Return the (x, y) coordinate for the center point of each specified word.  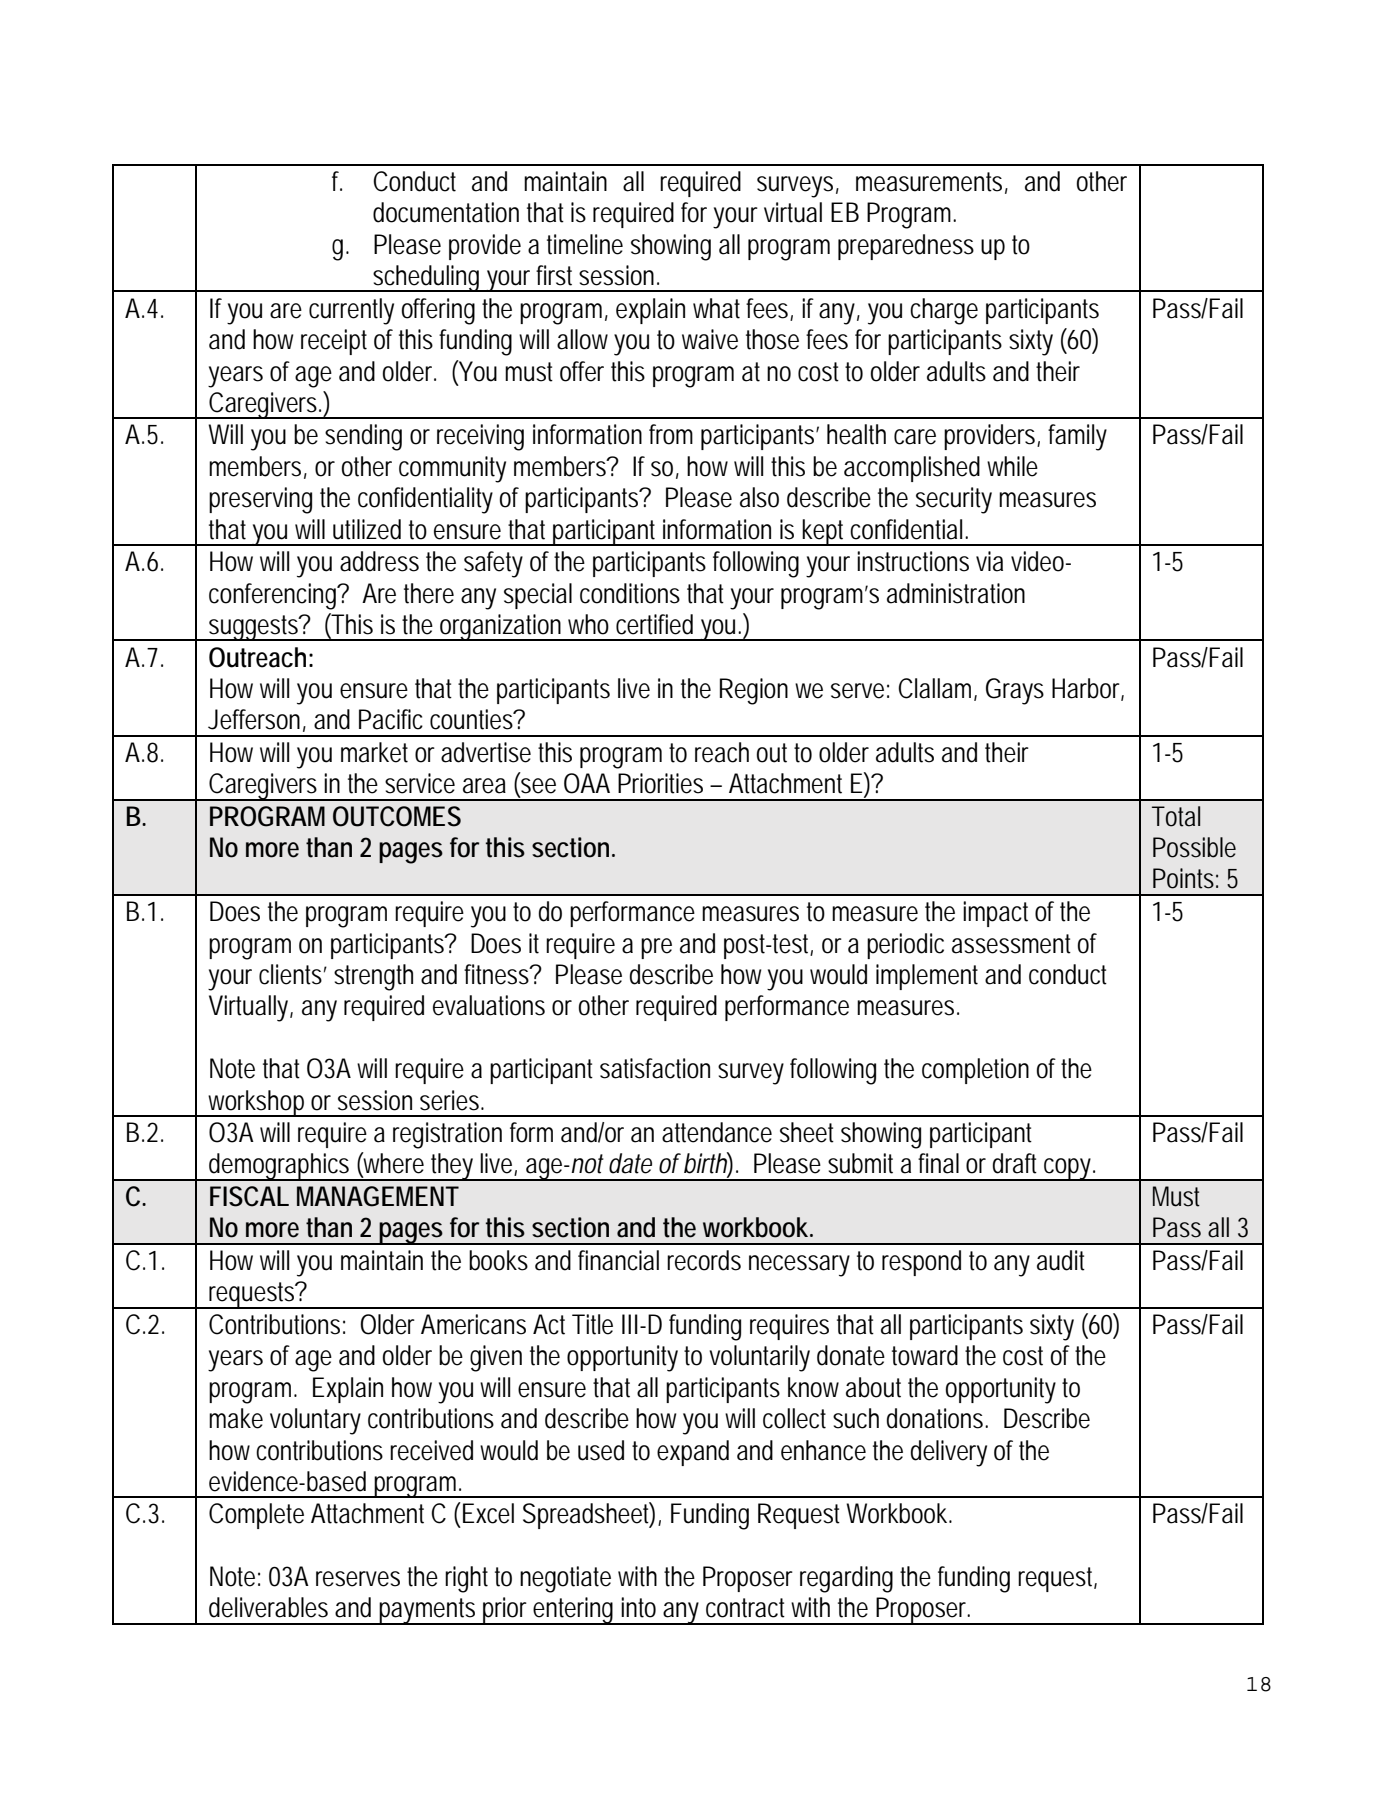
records (704, 1260)
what (720, 308)
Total (1176, 816)
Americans (473, 1324)
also (759, 497)
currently (351, 311)
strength (373, 977)
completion (975, 1071)
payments (429, 1611)
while (1012, 466)
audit (1061, 1260)
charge (944, 311)
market (374, 752)
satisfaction (655, 1068)
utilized (367, 529)
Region (754, 691)
